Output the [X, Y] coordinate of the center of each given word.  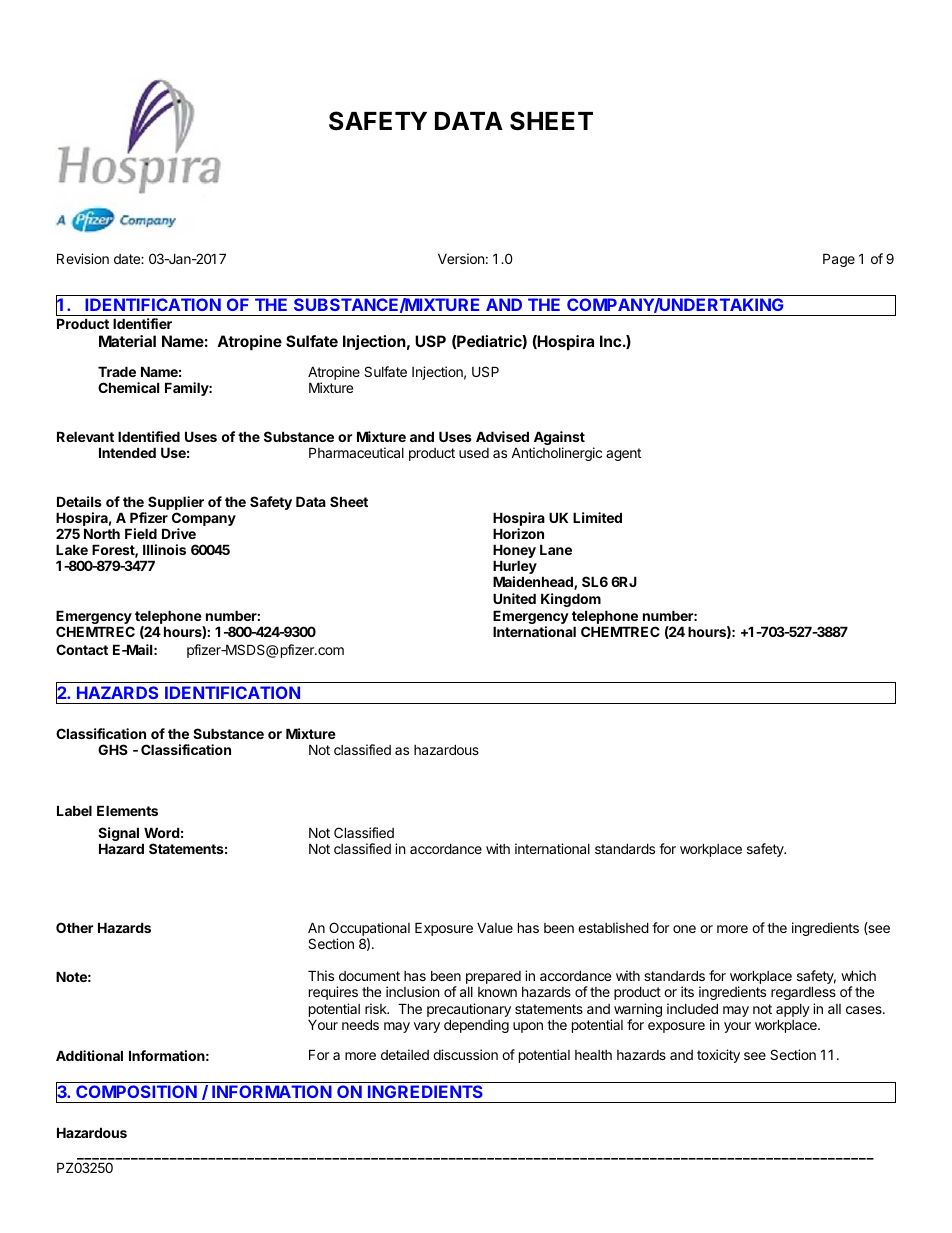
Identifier [142, 323]
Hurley [515, 568]
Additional [89, 1055]
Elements [127, 810]
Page [839, 260]
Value [495, 927]
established [613, 927]
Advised [502, 436]
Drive [179, 533]
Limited [597, 517]
